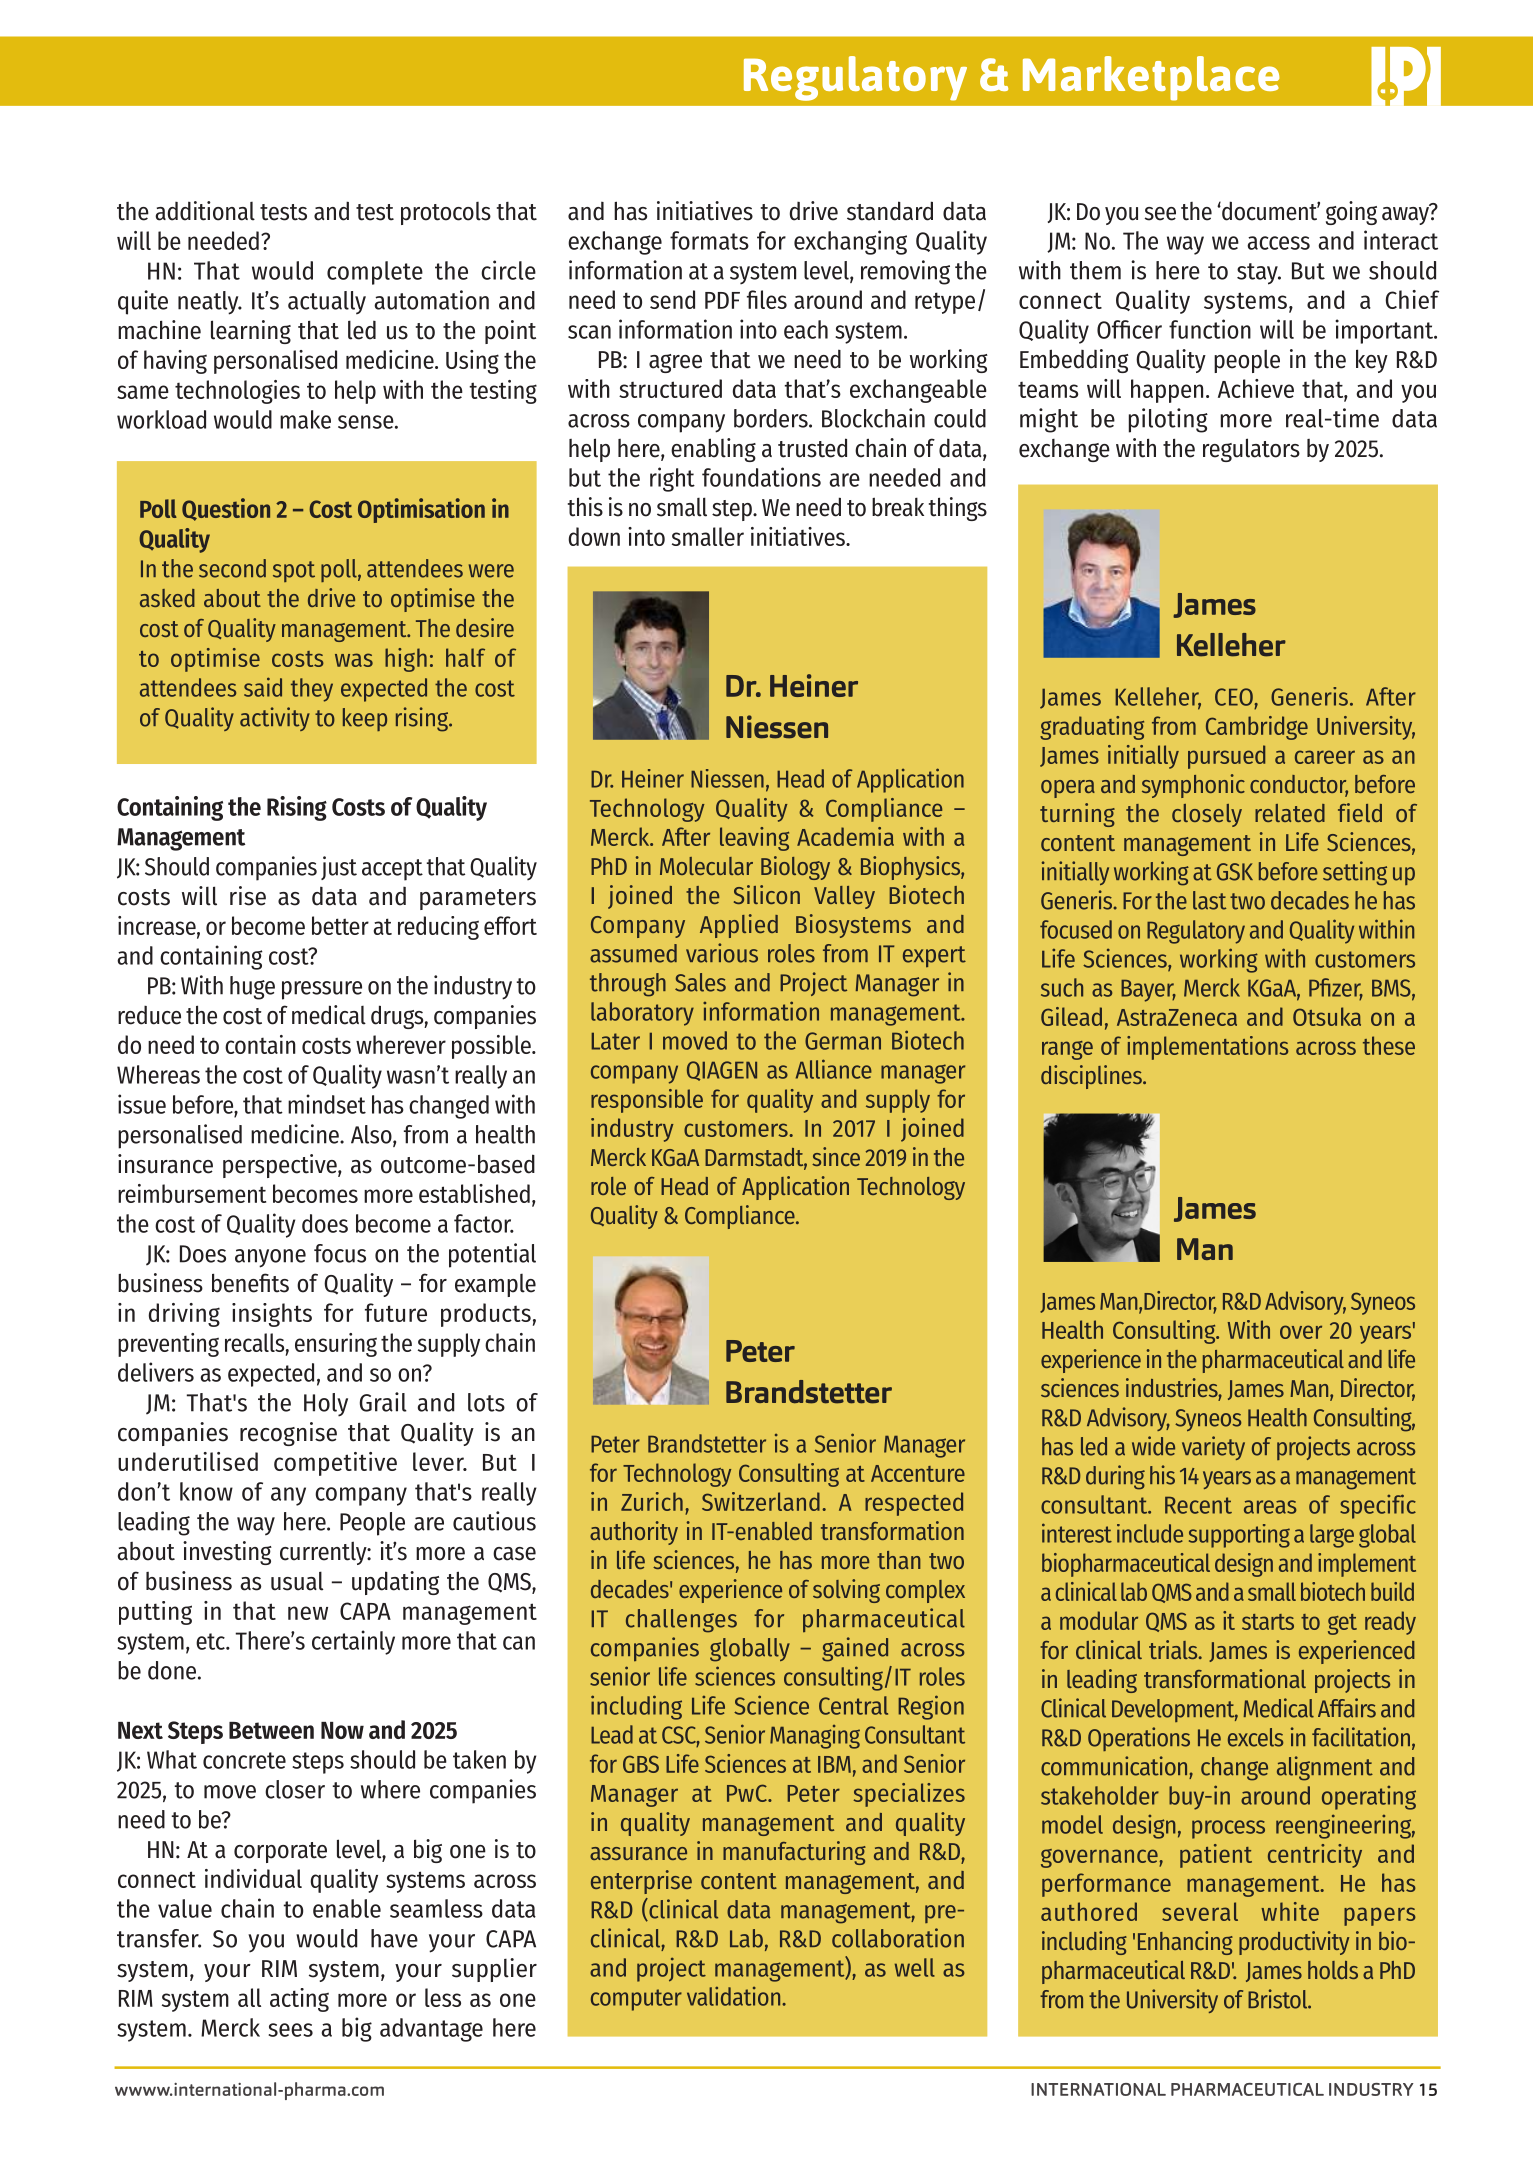  I want to click on leaving, so click(754, 839).
